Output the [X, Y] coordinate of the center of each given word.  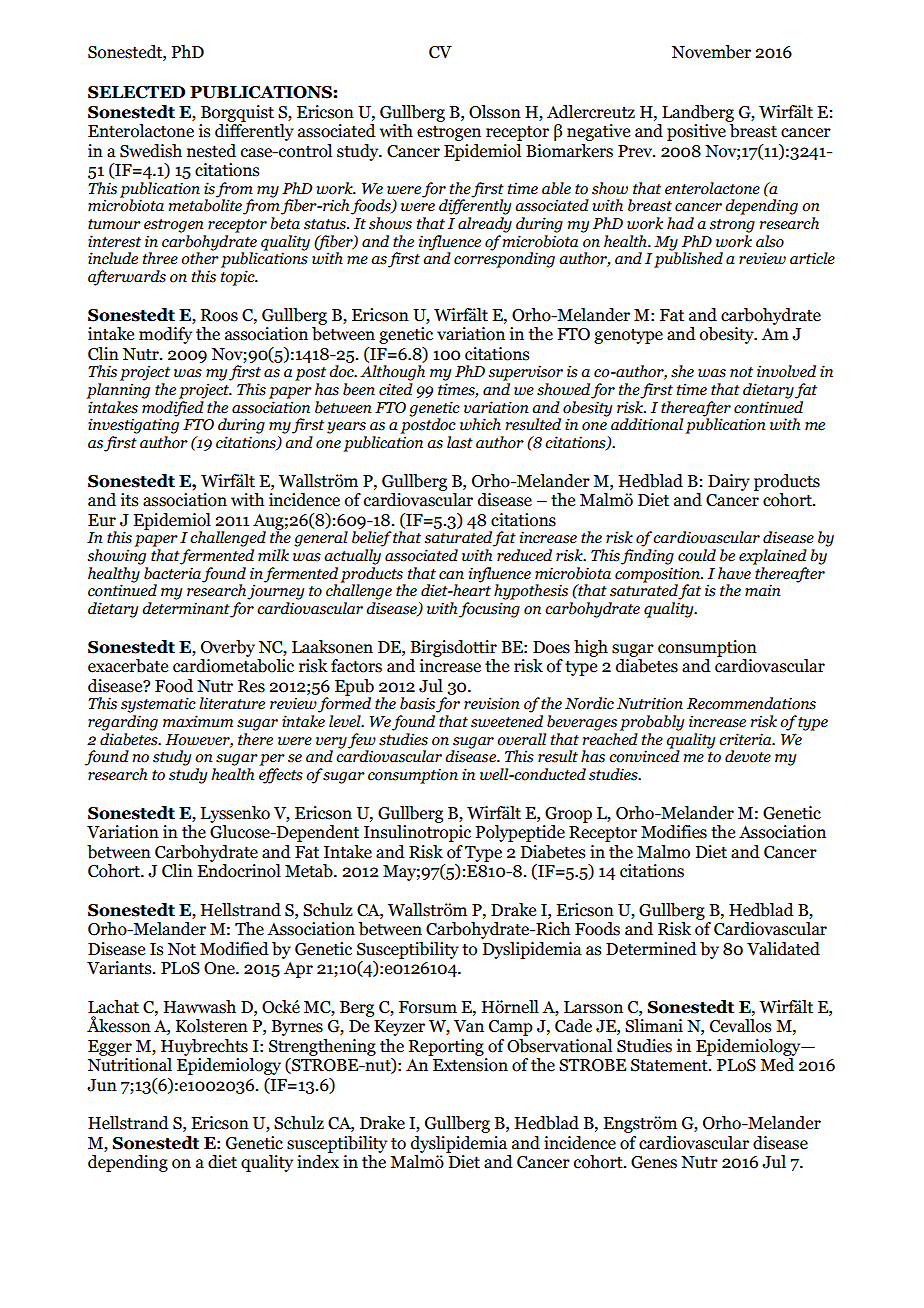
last [460, 442]
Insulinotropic [417, 833]
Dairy [729, 482]
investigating [133, 425]
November [711, 52]
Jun [102, 1085]
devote [748, 756]
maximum [198, 721]
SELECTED [136, 92]
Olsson [495, 112]
